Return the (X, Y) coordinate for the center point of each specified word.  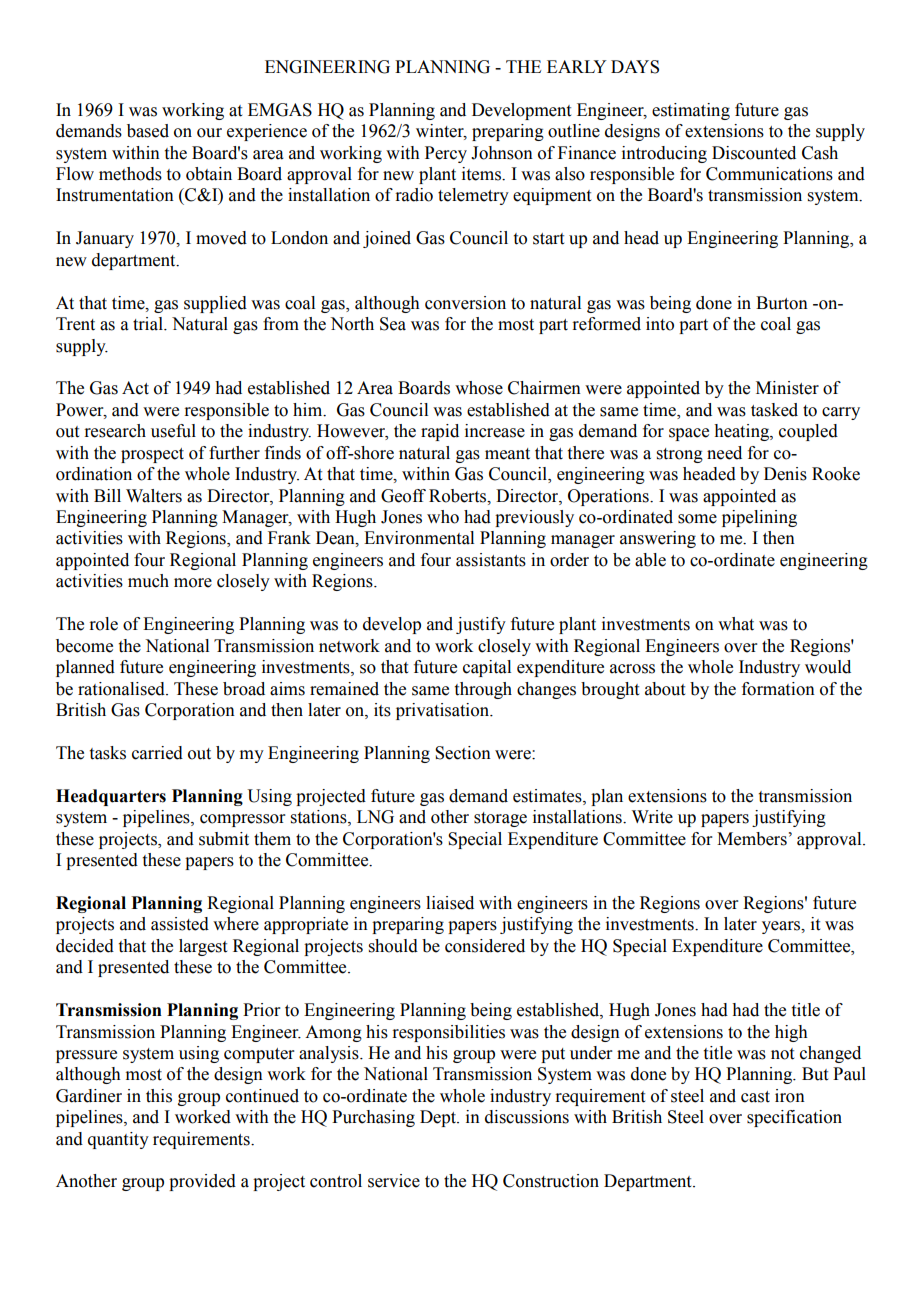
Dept (439, 1118)
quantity (118, 1140)
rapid (440, 432)
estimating (691, 111)
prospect (152, 455)
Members (752, 839)
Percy (446, 154)
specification (794, 1118)
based (148, 131)
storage (500, 819)
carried (157, 753)
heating (742, 432)
